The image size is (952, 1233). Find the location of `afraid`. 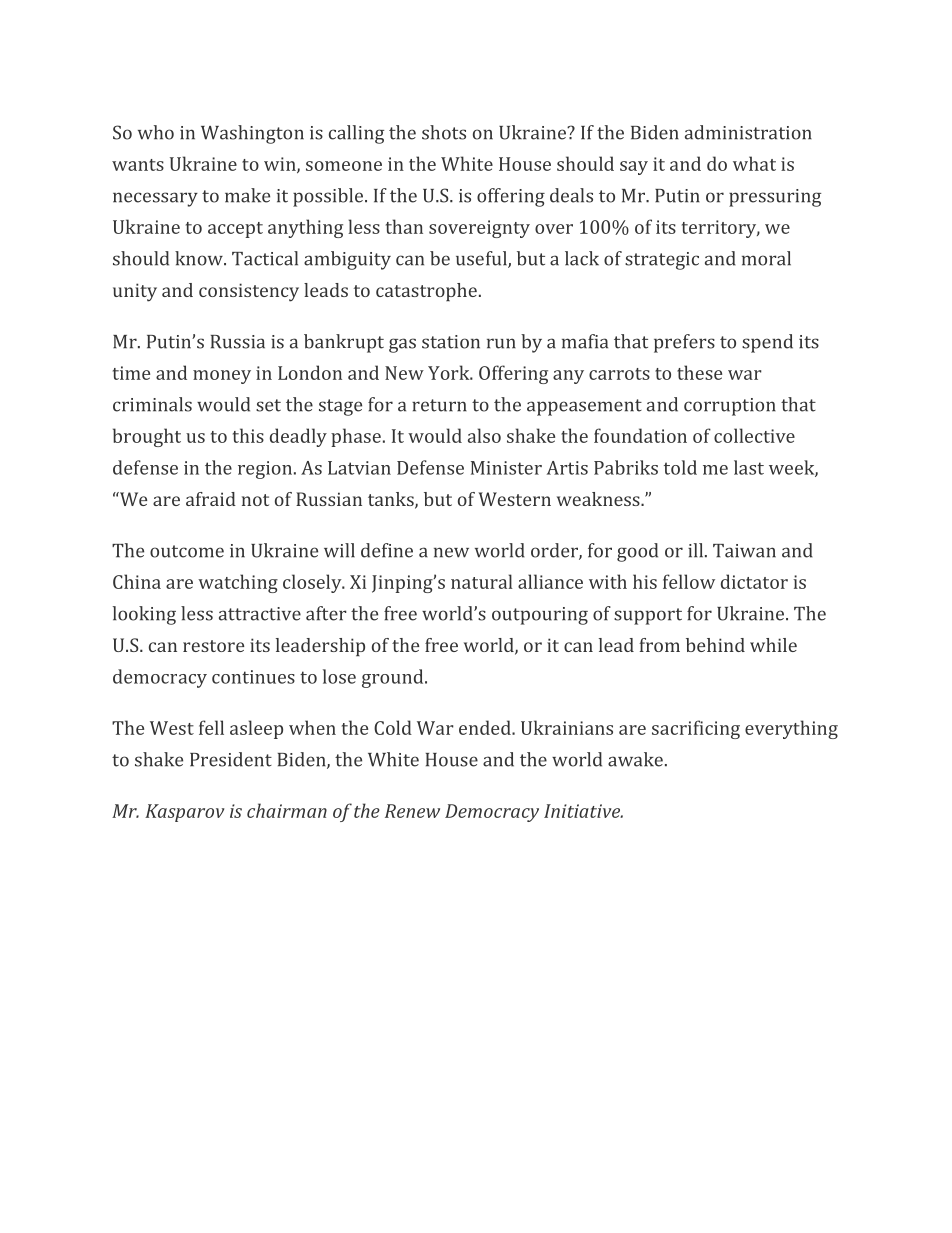

afraid is located at coordinates (211, 499).
